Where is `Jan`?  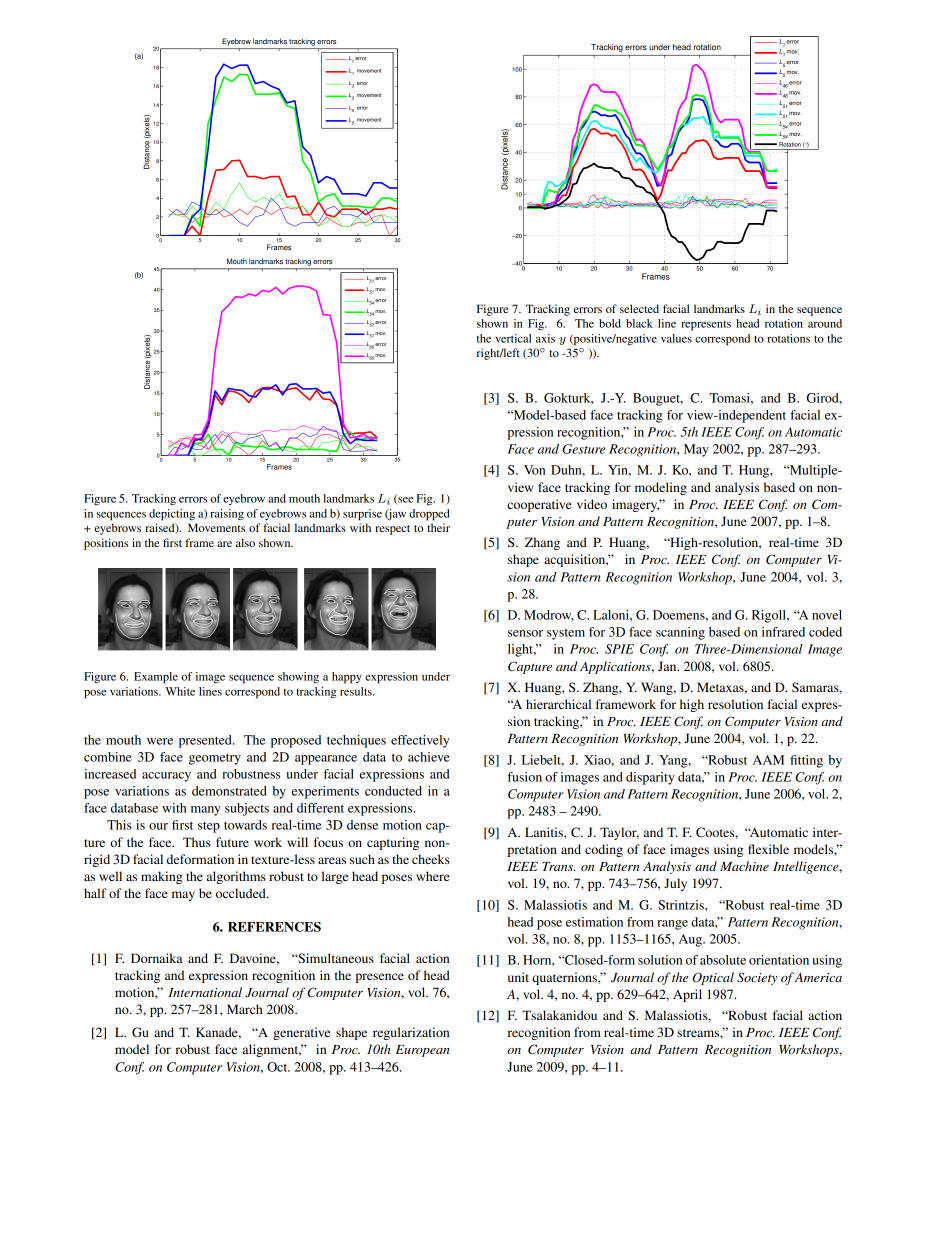
Jan is located at coordinates (668, 666).
